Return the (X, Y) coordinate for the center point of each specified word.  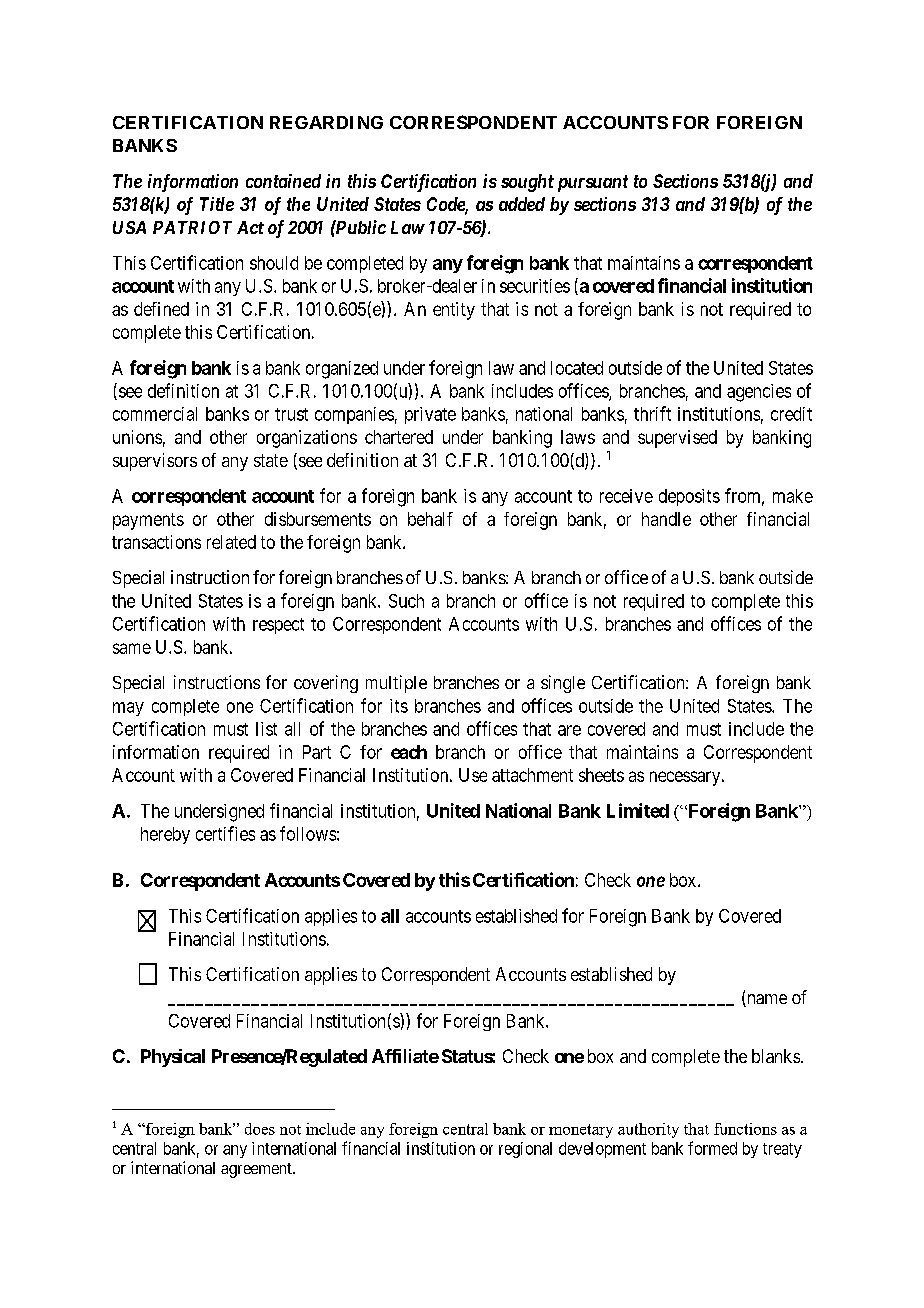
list (266, 729)
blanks (776, 1056)
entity (454, 311)
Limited (638, 810)
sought (527, 183)
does (260, 1129)
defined (161, 309)
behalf (430, 519)
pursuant (593, 183)
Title (217, 204)
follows (308, 833)
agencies (759, 393)
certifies (225, 833)
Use (473, 775)
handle (666, 519)
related (231, 542)
